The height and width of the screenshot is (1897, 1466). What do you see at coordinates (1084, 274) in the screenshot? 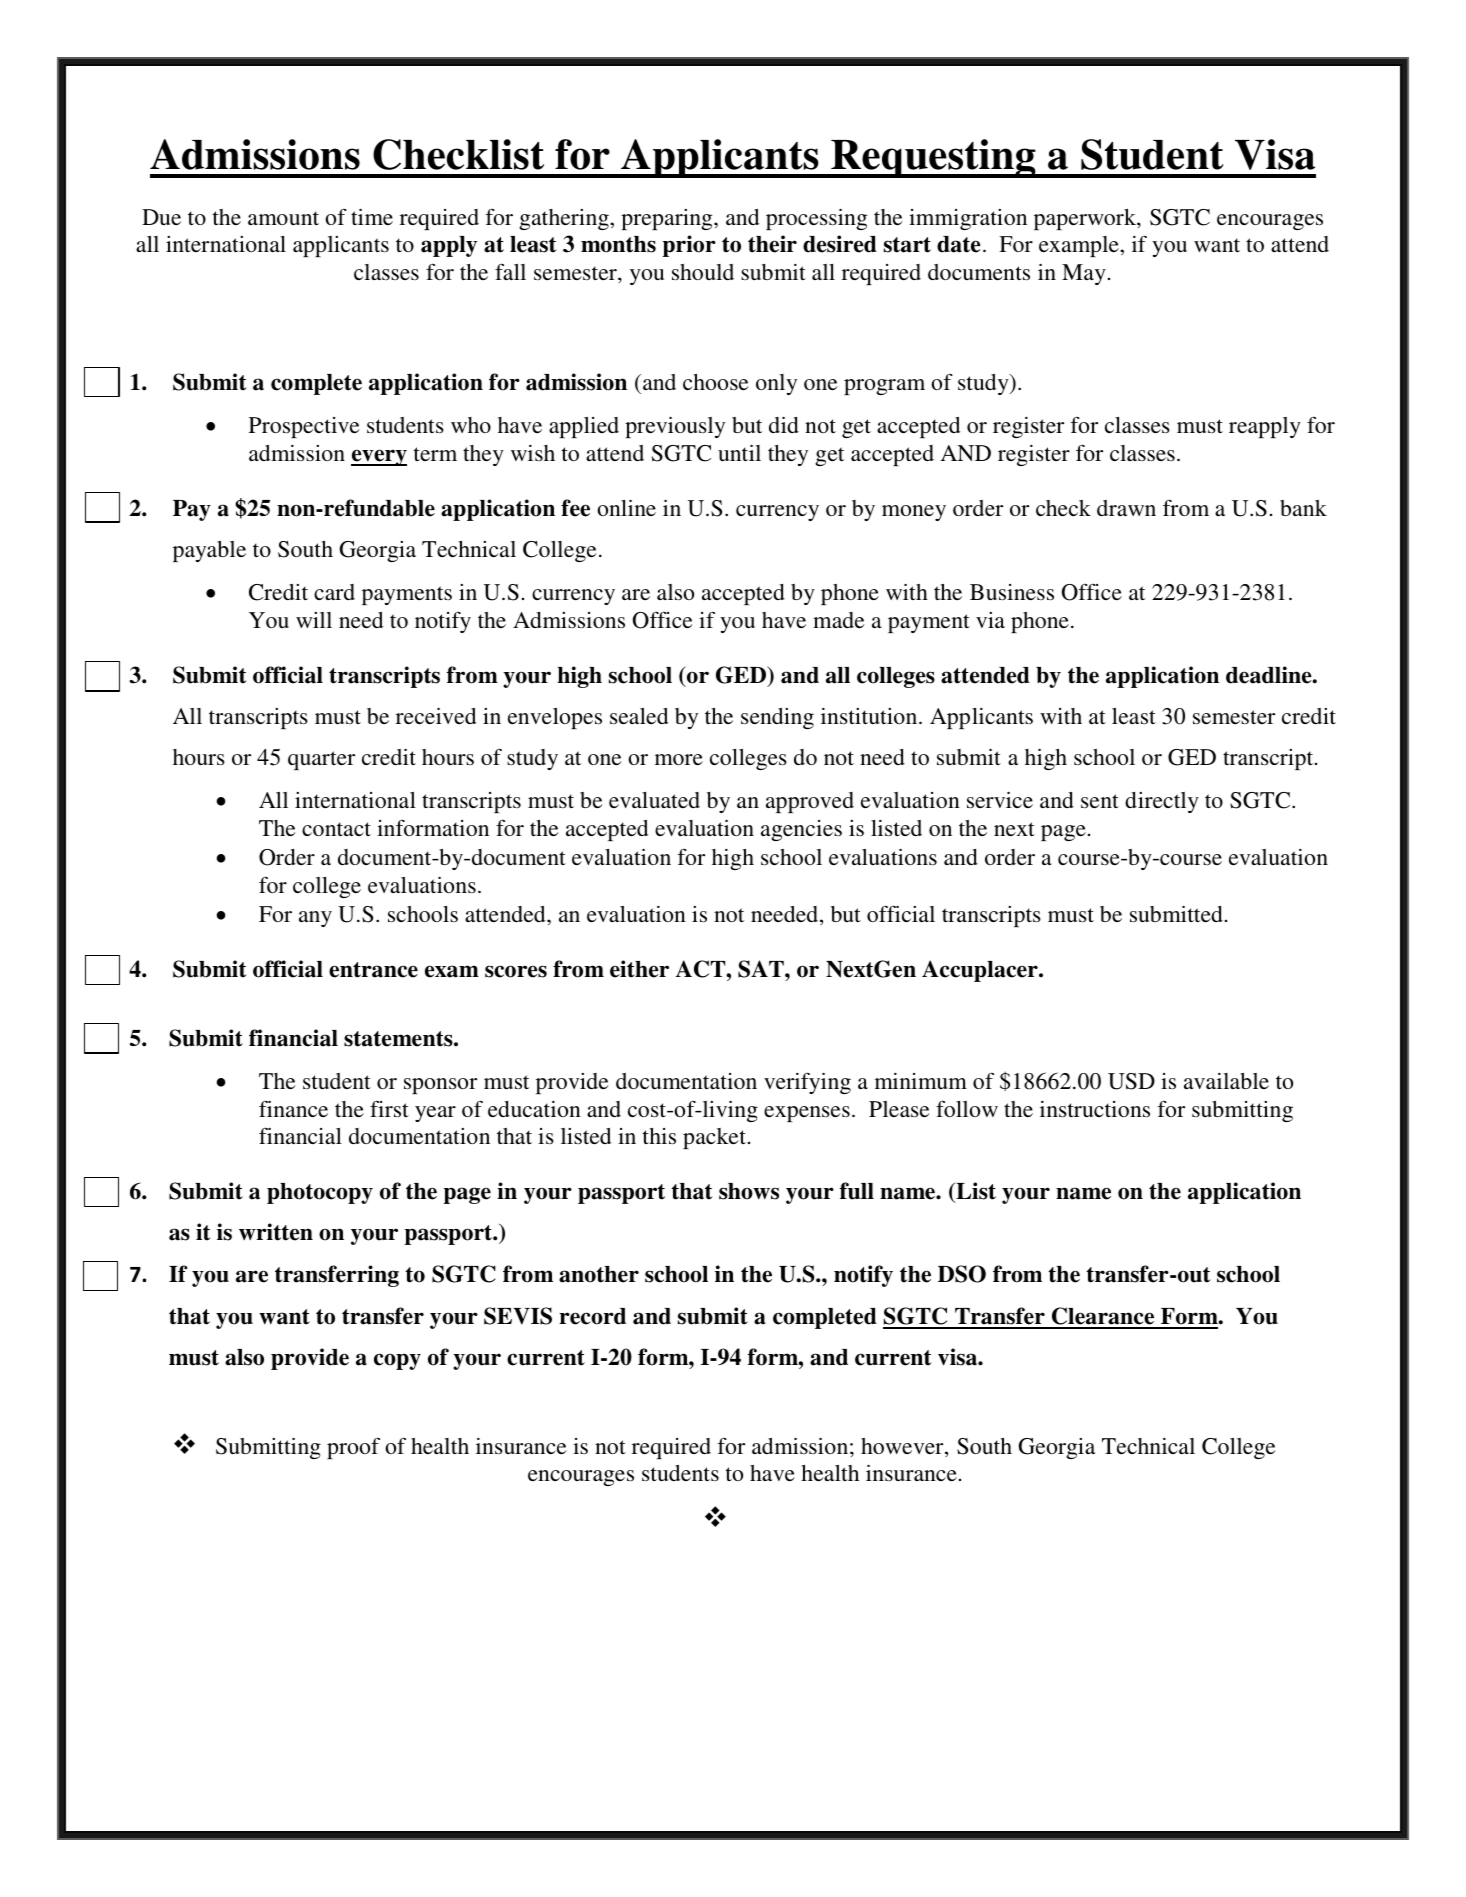
I see `May` at bounding box center [1084, 274].
